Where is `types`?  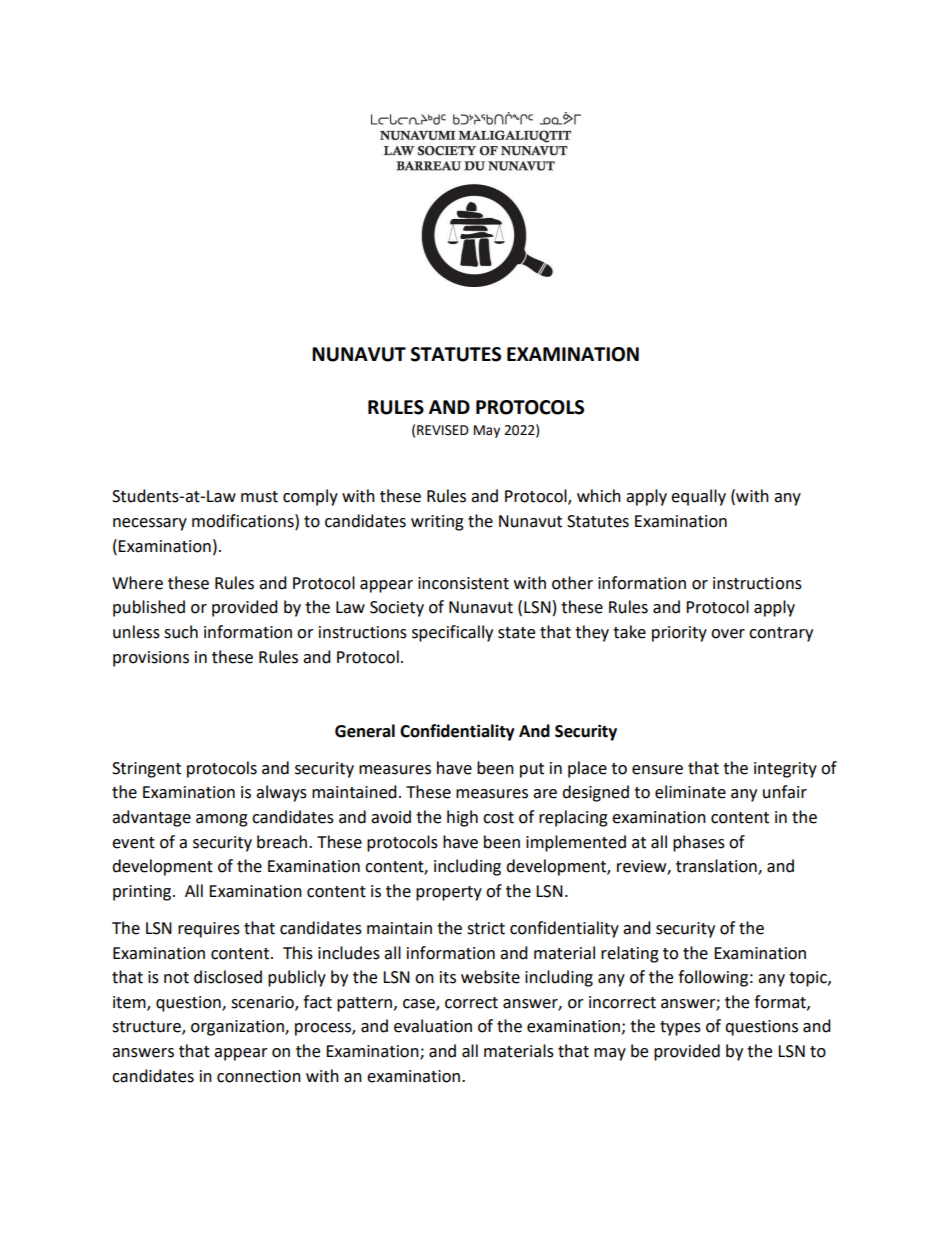 types is located at coordinates (680, 1028).
